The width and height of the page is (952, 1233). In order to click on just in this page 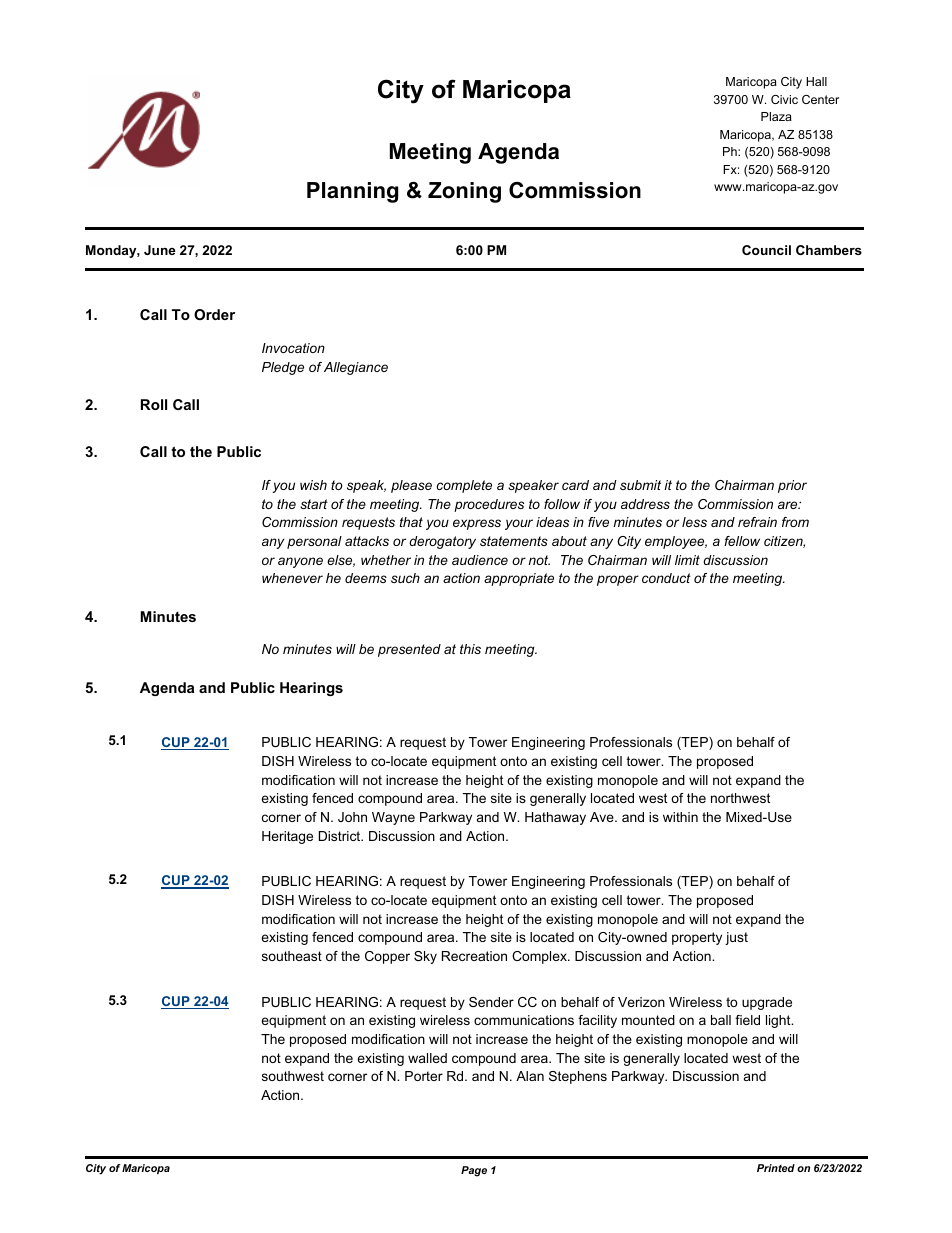, I will do `click(736, 938)`.
